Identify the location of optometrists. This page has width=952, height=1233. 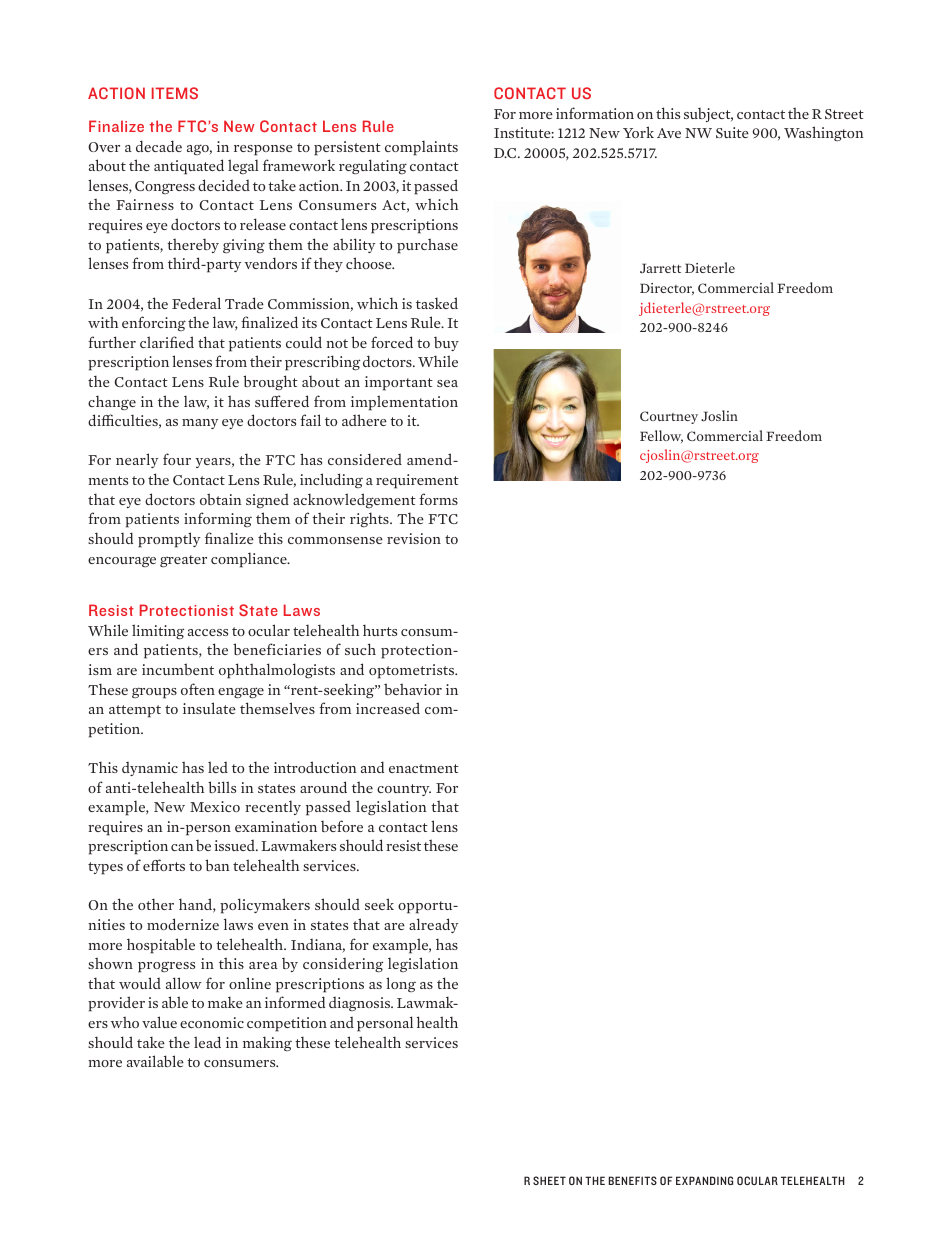
(413, 671).
